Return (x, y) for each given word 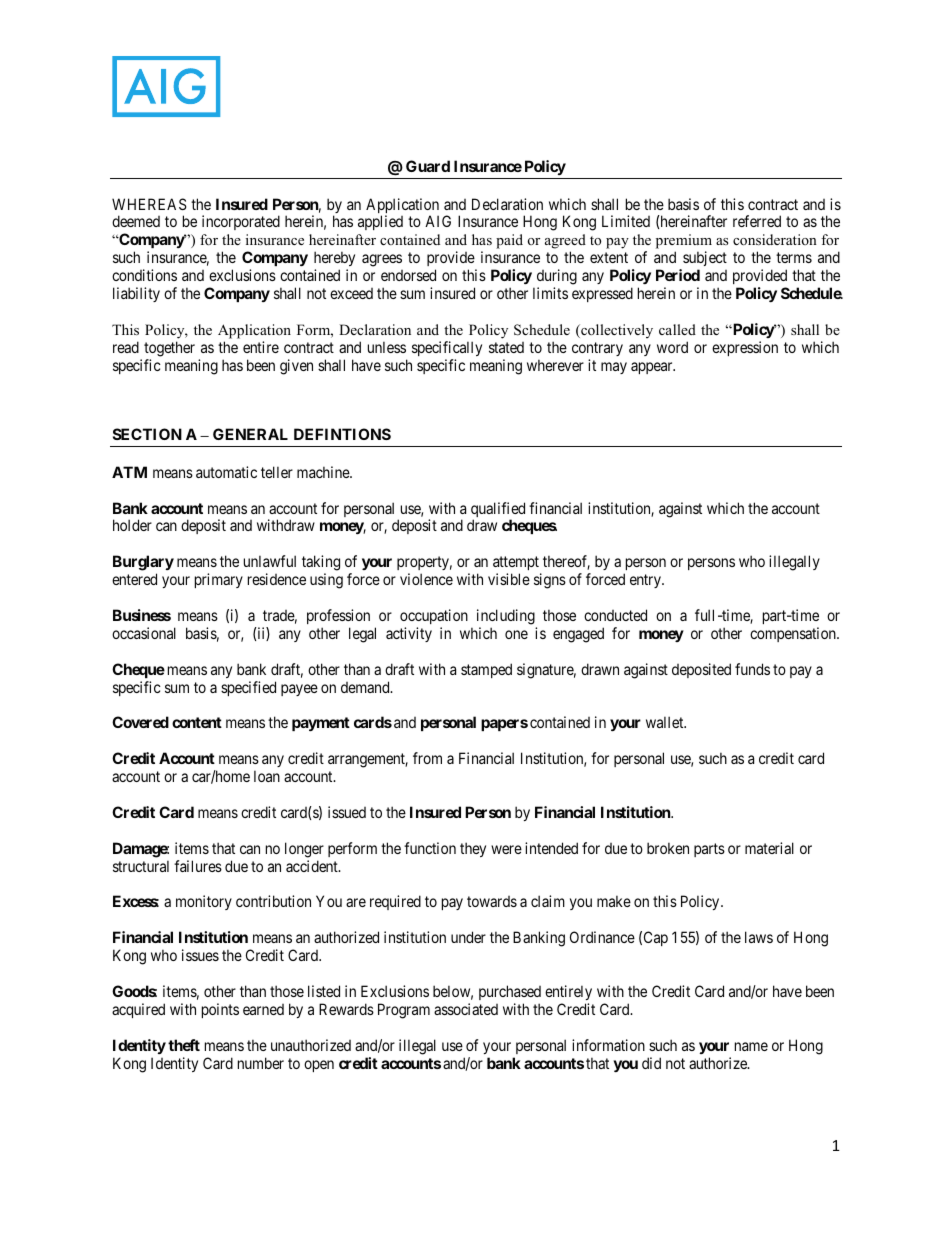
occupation (434, 616)
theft (184, 1045)
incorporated (241, 222)
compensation (794, 634)
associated (466, 1009)
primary (219, 580)
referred (757, 221)
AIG (438, 221)
